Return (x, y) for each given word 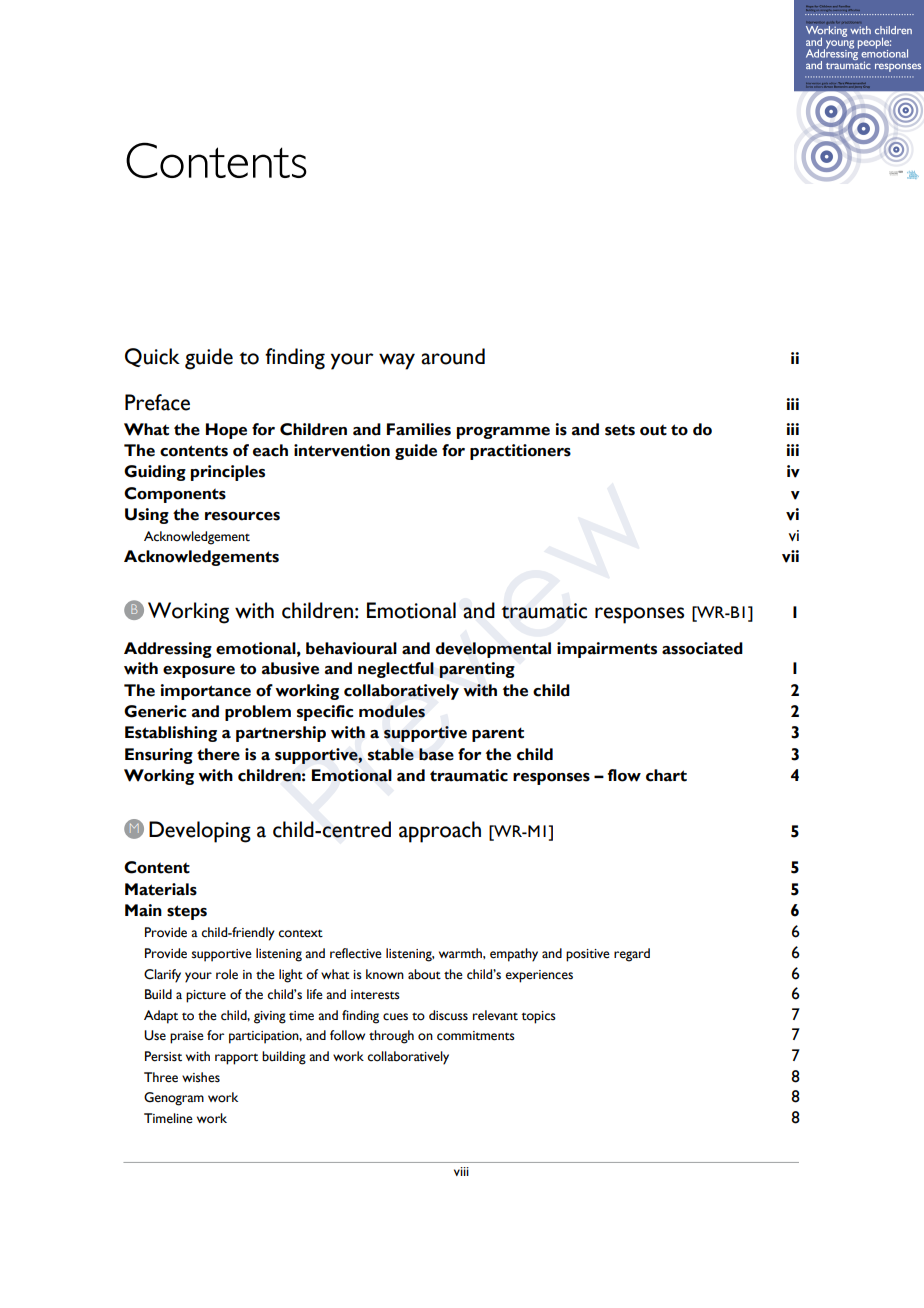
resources (242, 516)
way (397, 361)
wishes (201, 1077)
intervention (342, 450)
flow (624, 775)
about (424, 974)
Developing (200, 832)
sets (620, 430)
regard (632, 955)
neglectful (396, 670)
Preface (157, 402)
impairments (607, 650)
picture (206, 996)
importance (206, 692)
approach (440, 832)
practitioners (520, 452)
